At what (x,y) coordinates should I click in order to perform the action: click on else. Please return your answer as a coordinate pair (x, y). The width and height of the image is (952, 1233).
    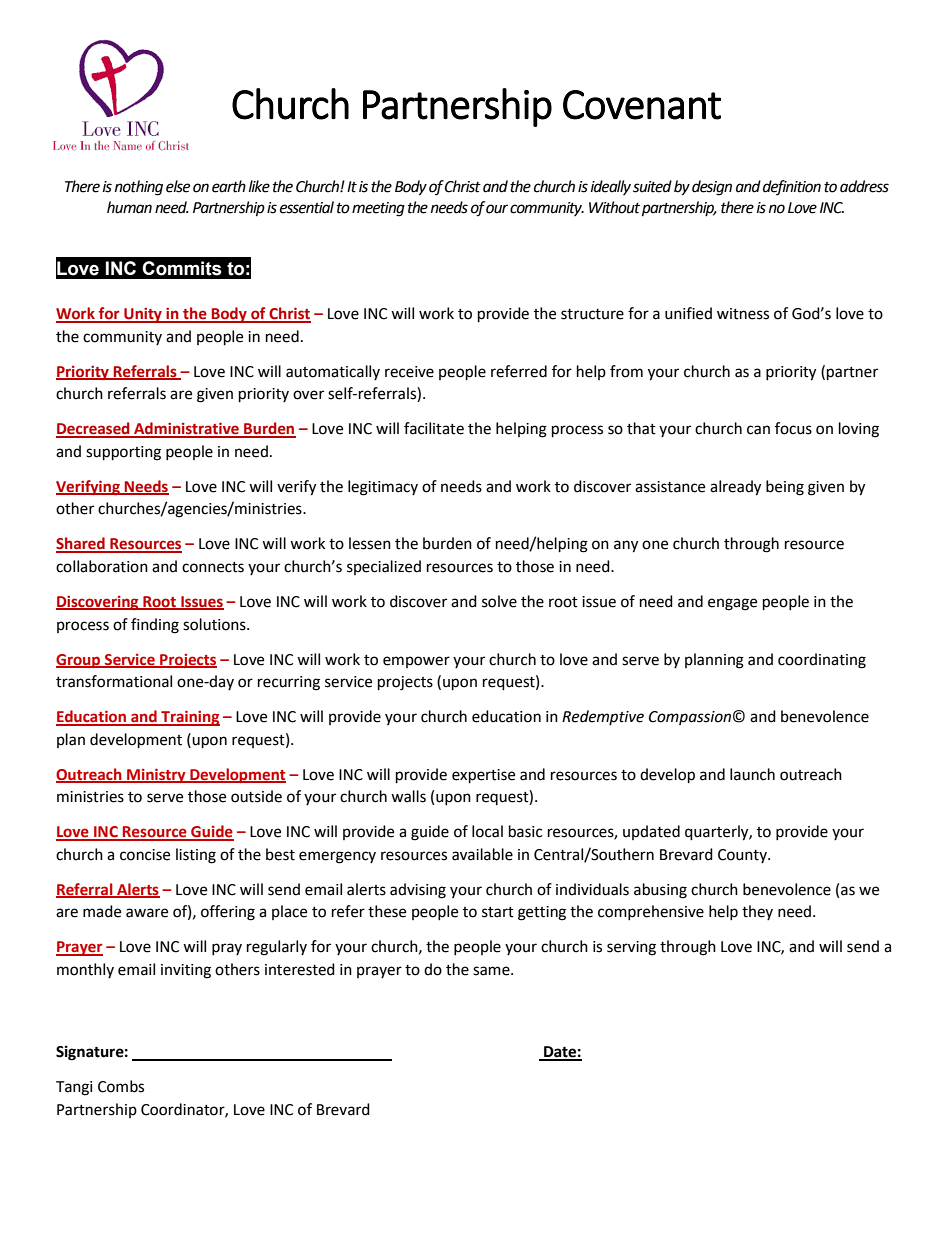
    Looking at the image, I should click on (178, 186).
